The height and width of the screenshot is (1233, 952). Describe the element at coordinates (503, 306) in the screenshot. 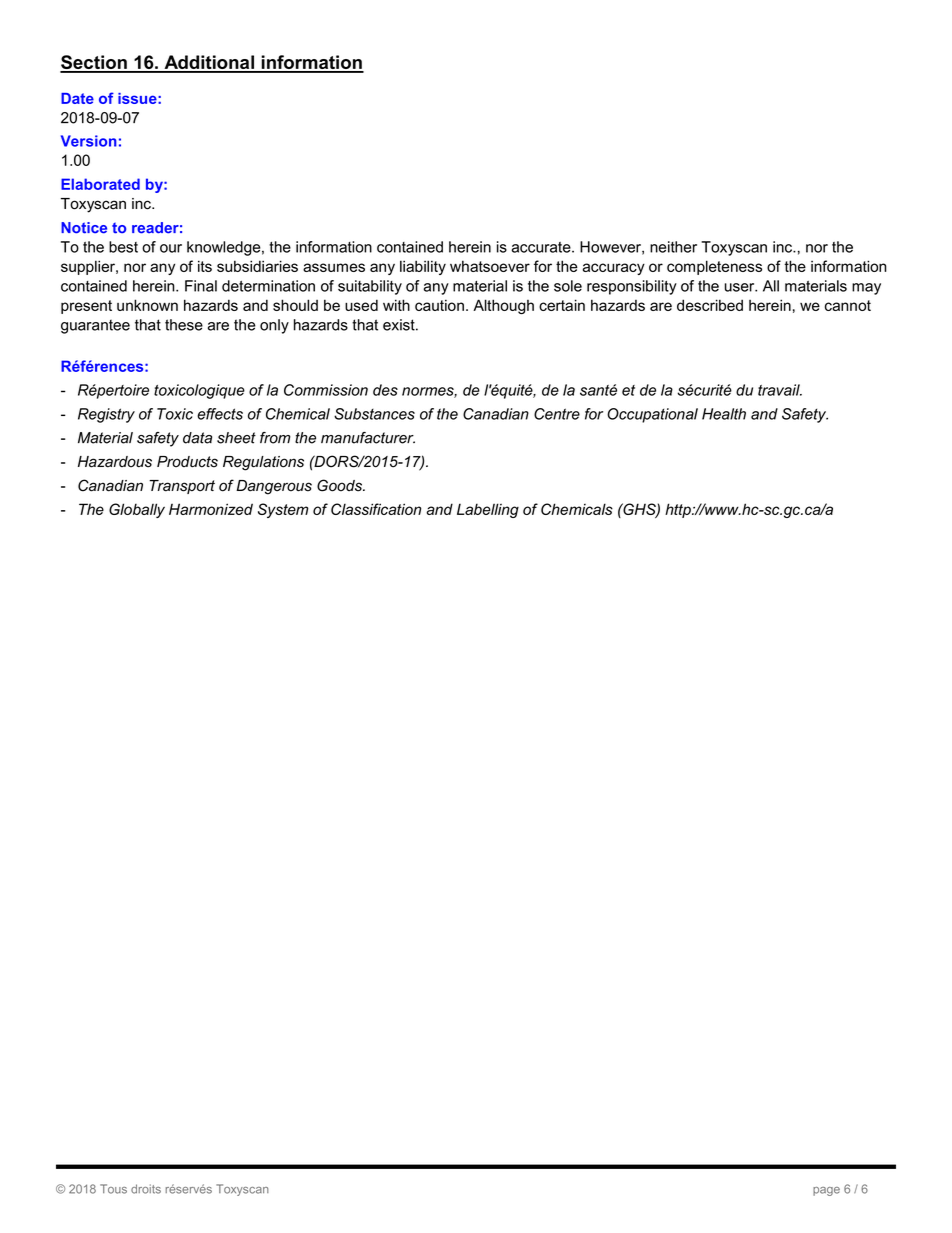

I see `Although` at that location.
